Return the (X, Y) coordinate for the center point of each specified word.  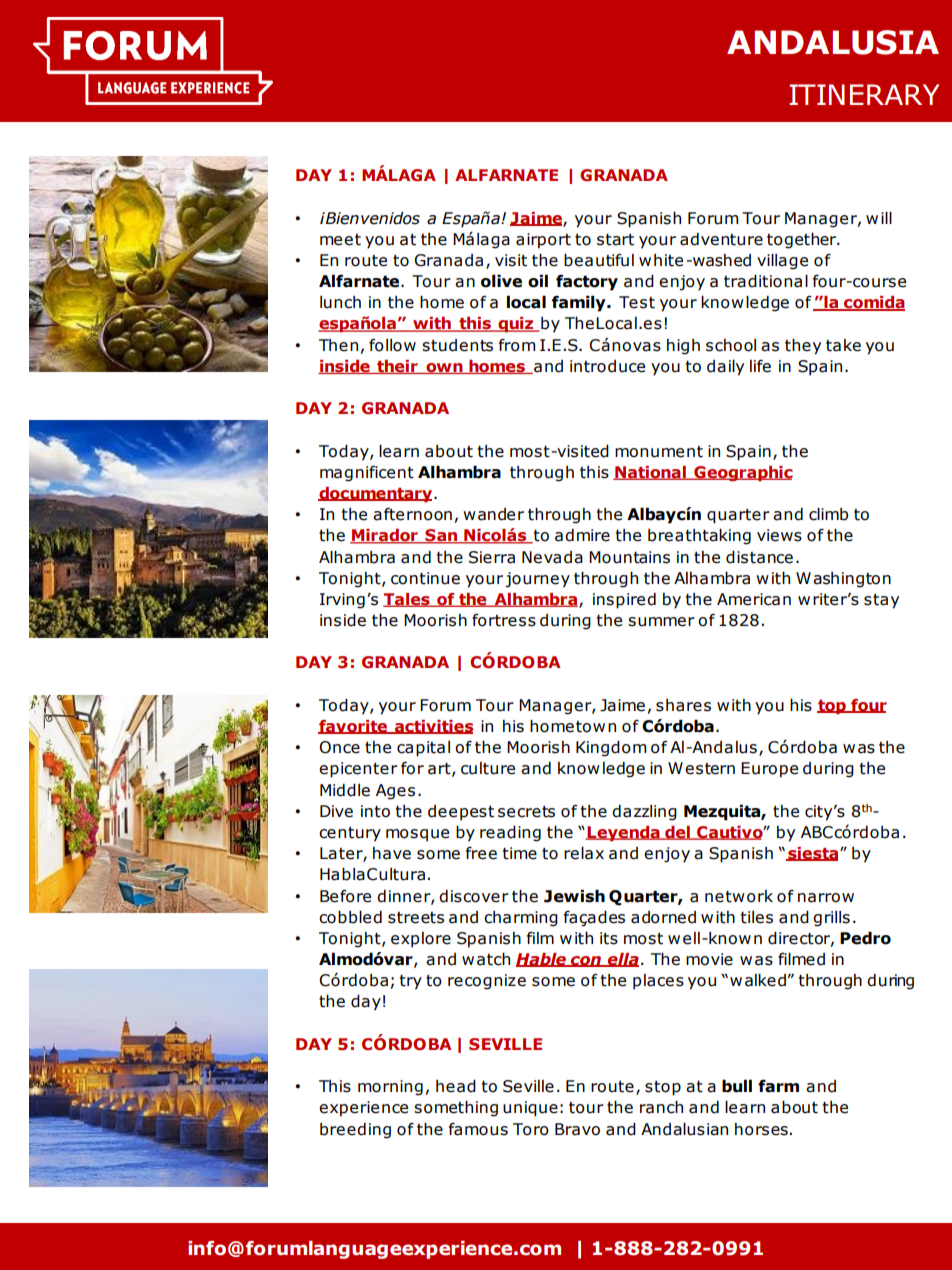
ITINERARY (864, 94)
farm (778, 1086)
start (615, 239)
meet (340, 240)
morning (390, 1088)
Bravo (577, 1129)
